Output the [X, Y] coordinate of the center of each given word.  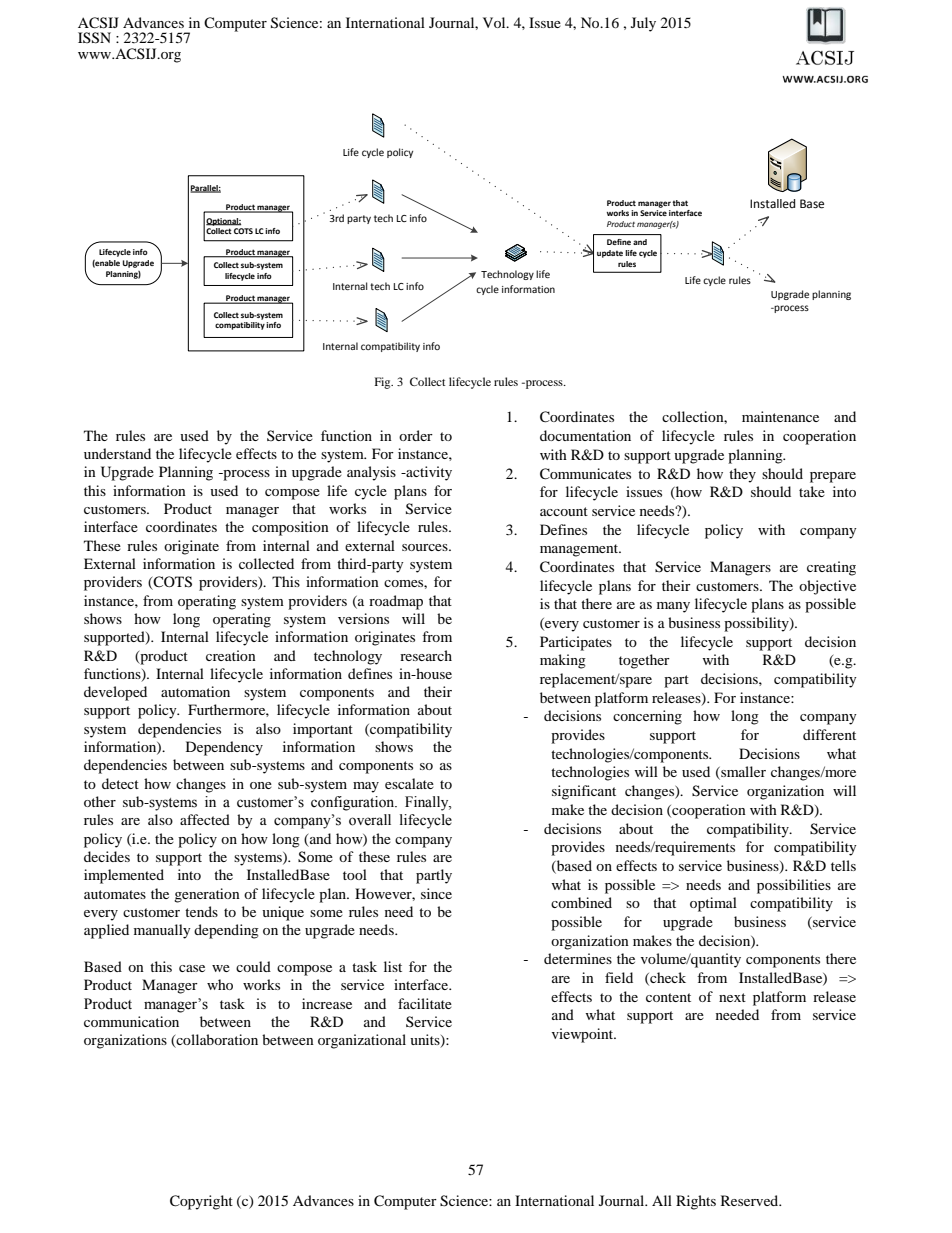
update [610, 254]
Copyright [201, 1202]
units [426, 1041]
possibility [757, 624]
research [426, 655]
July [643, 24]
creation [231, 655]
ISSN [94, 38]
